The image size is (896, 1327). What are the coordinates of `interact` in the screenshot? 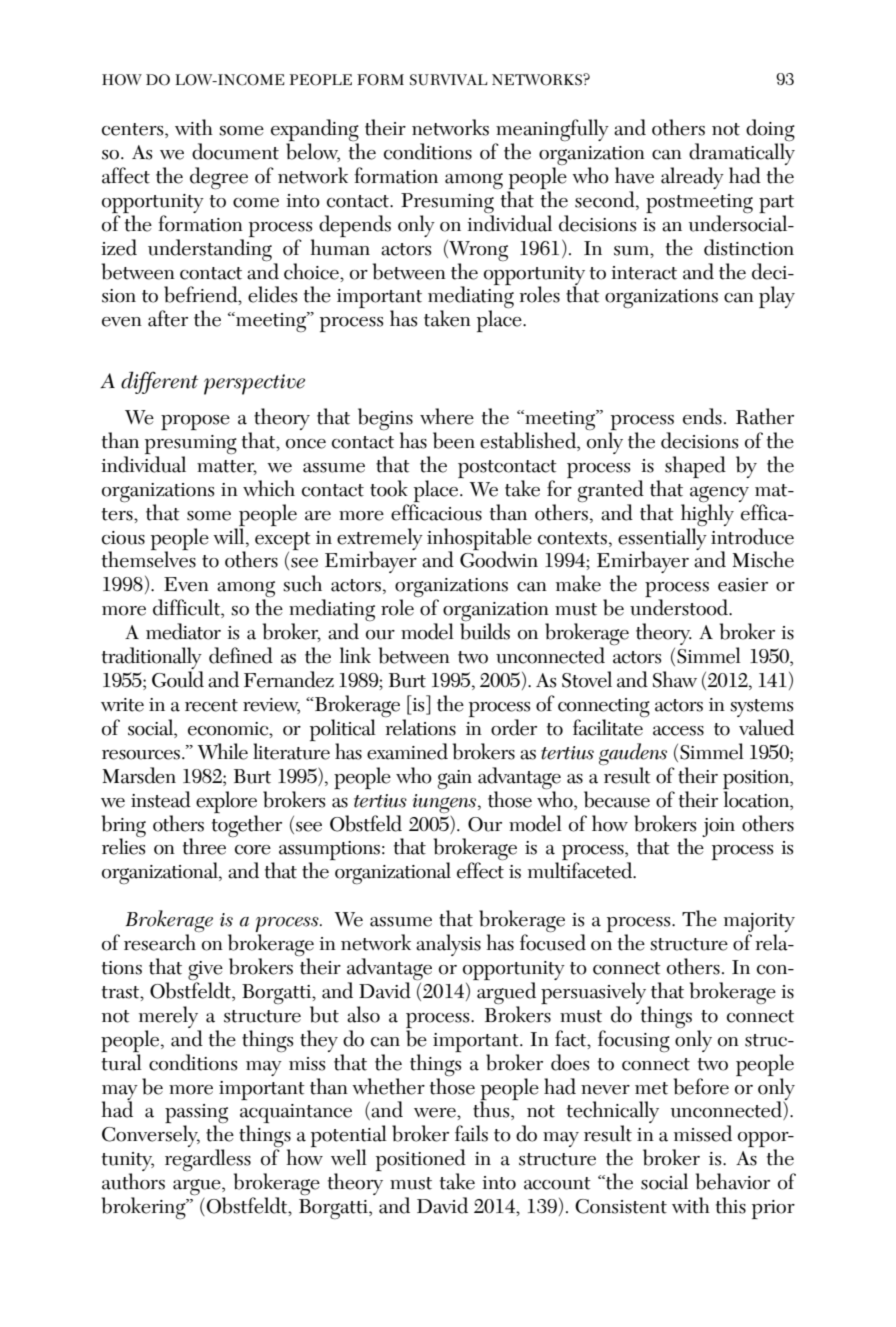 It's located at (644, 273).
